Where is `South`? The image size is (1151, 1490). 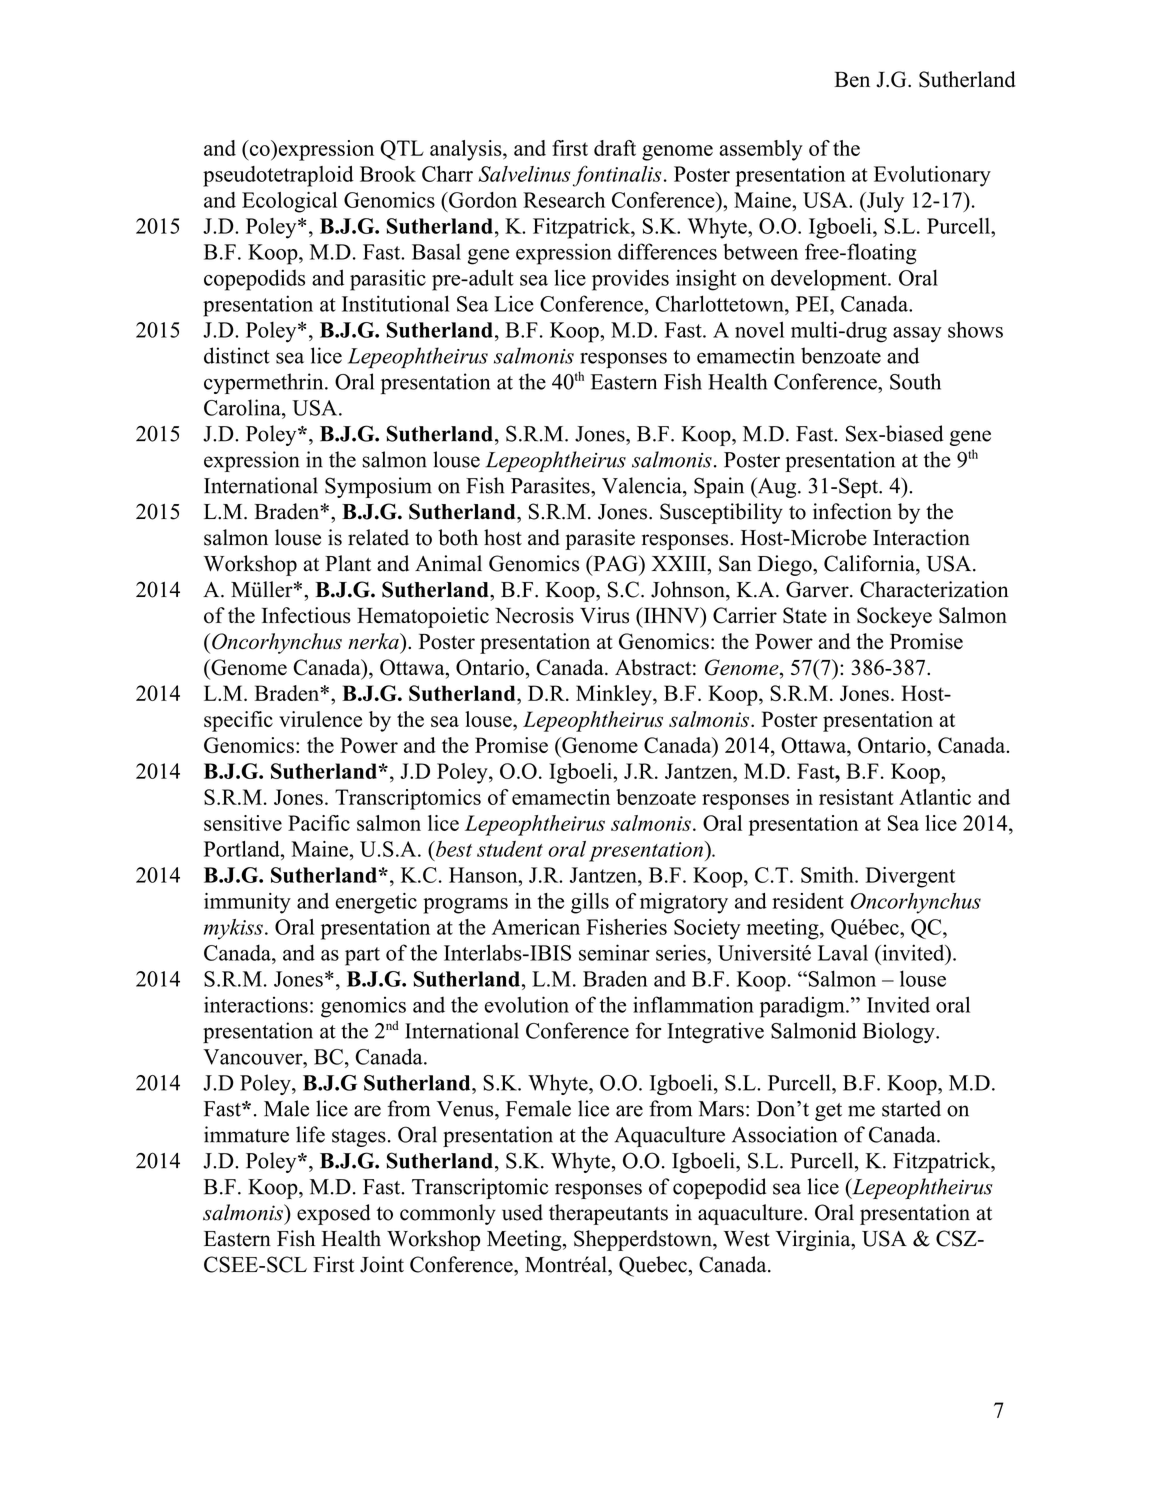 South is located at coordinates (915, 381).
